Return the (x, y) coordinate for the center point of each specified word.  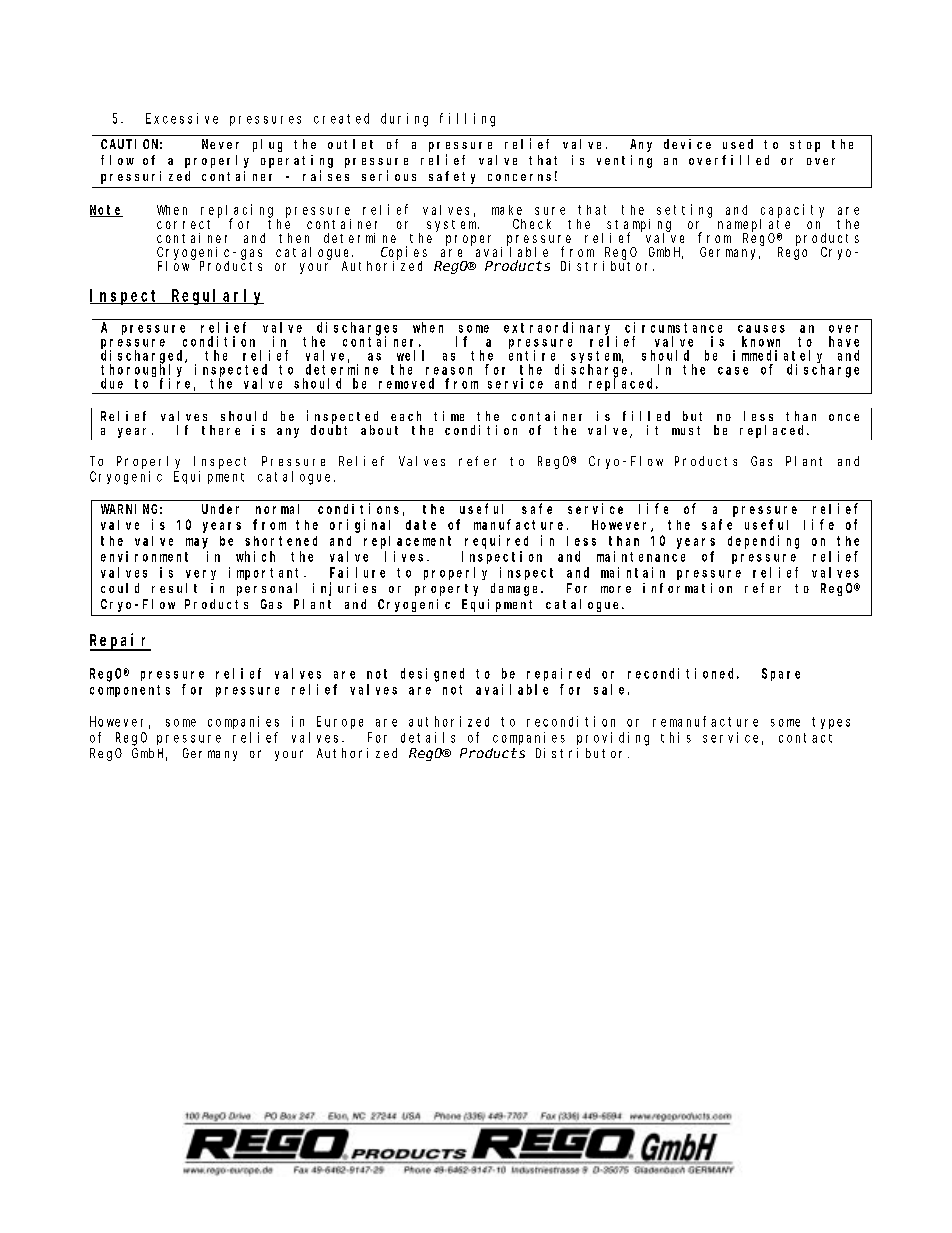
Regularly (216, 297)
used (738, 144)
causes (761, 329)
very (201, 575)
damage (516, 589)
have (844, 341)
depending (763, 542)
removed (406, 383)
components (130, 691)
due (112, 383)
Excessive (182, 118)
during (404, 120)
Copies (404, 254)
